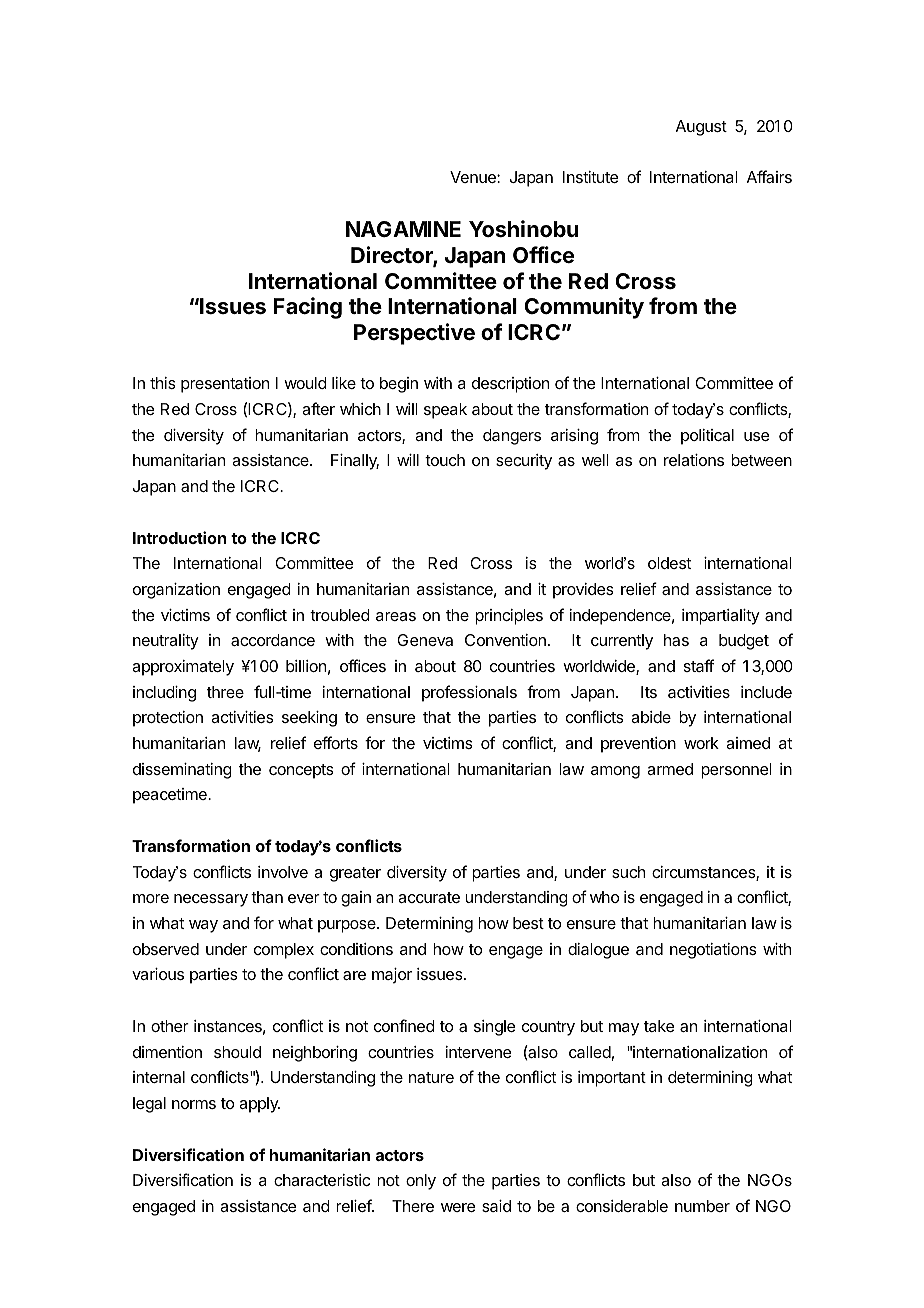 This screenshot has width=924, height=1308. What do you see at coordinates (701, 128) in the screenshot?
I see `August` at bounding box center [701, 128].
